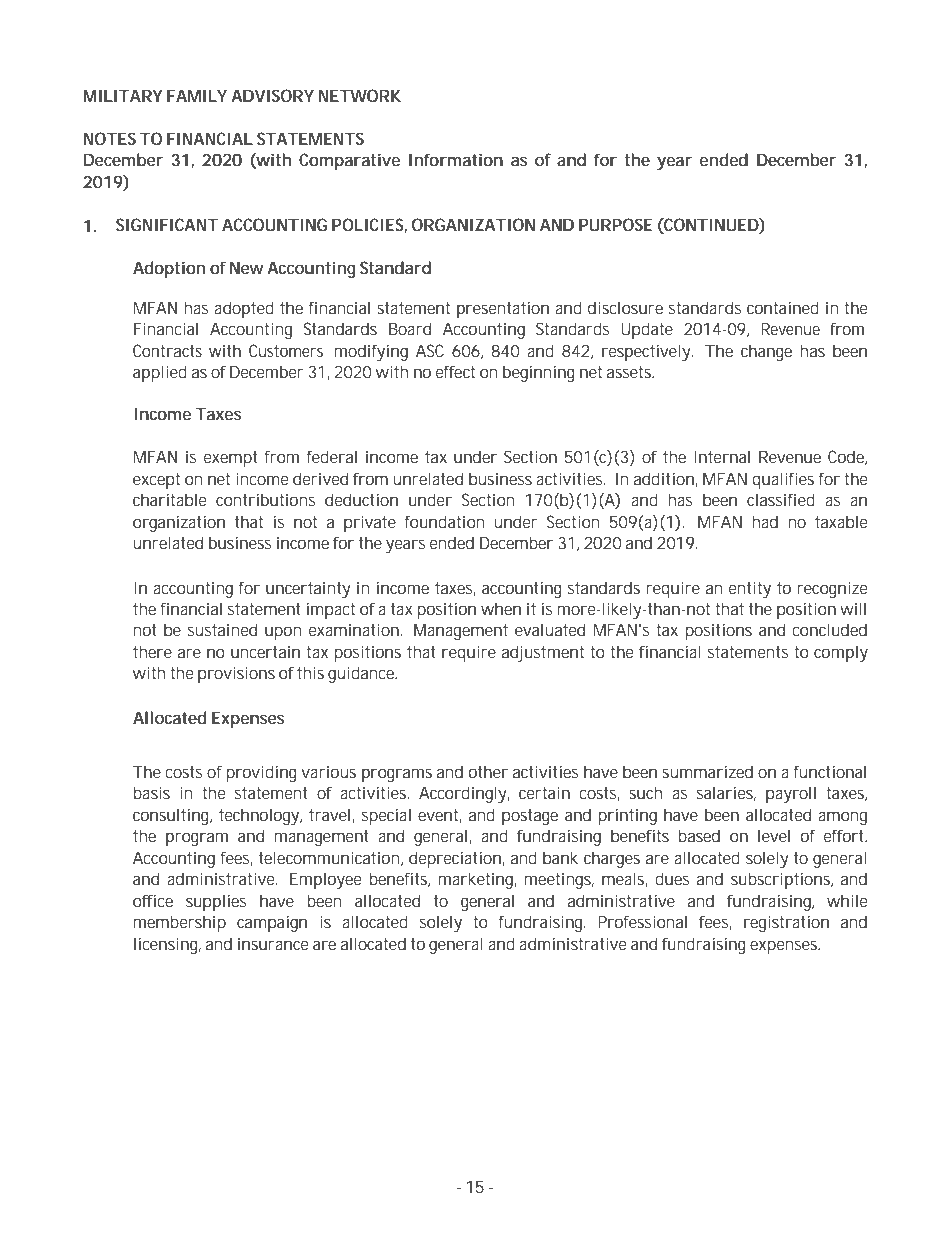  What do you see at coordinates (456, 159) in the page?
I see `Information` at bounding box center [456, 159].
